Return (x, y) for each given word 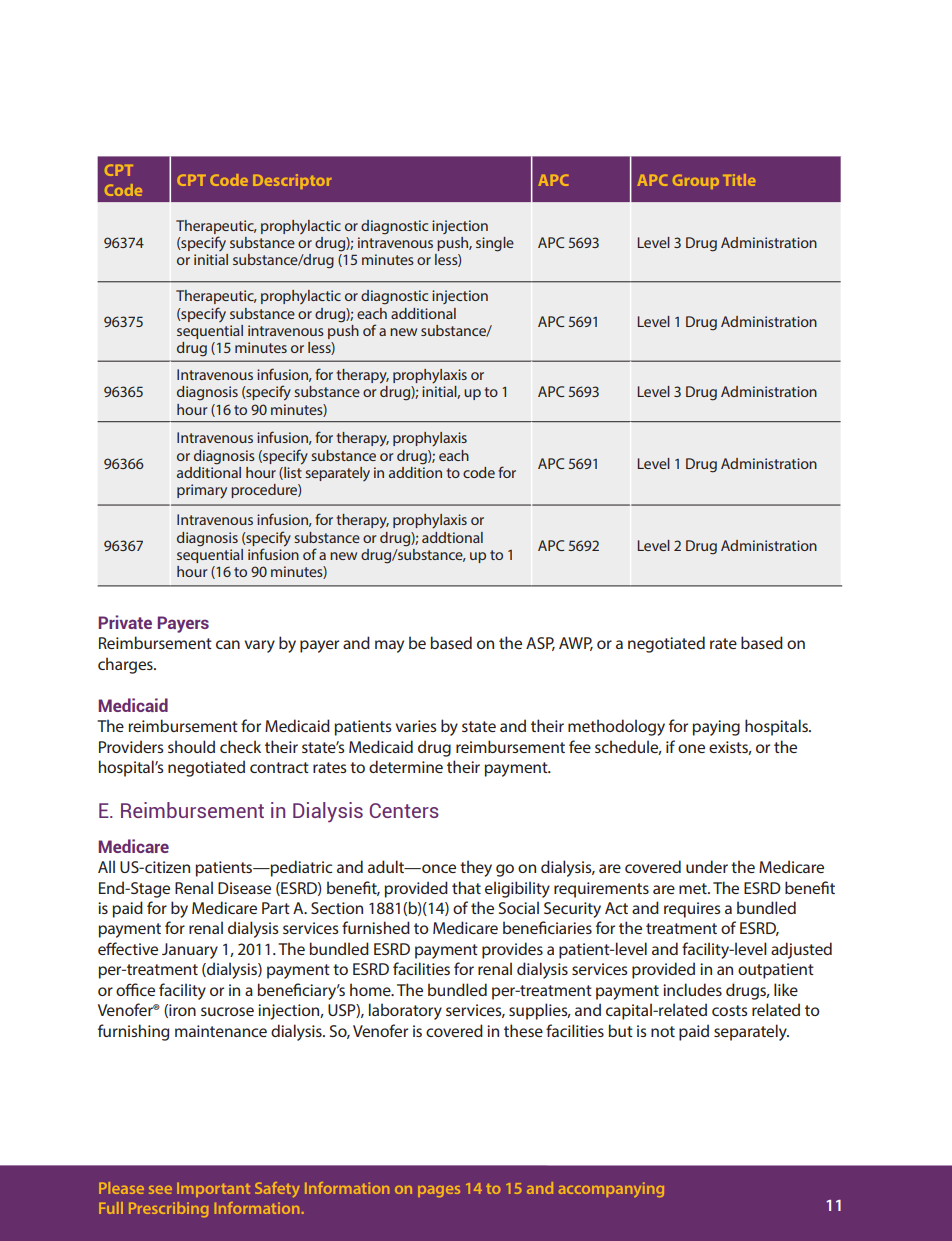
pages (439, 1191)
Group (696, 181)
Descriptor (292, 181)
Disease (244, 888)
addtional (452, 537)
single (495, 244)
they (476, 868)
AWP (576, 644)
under (707, 866)
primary (202, 491)
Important (213, 1189)
